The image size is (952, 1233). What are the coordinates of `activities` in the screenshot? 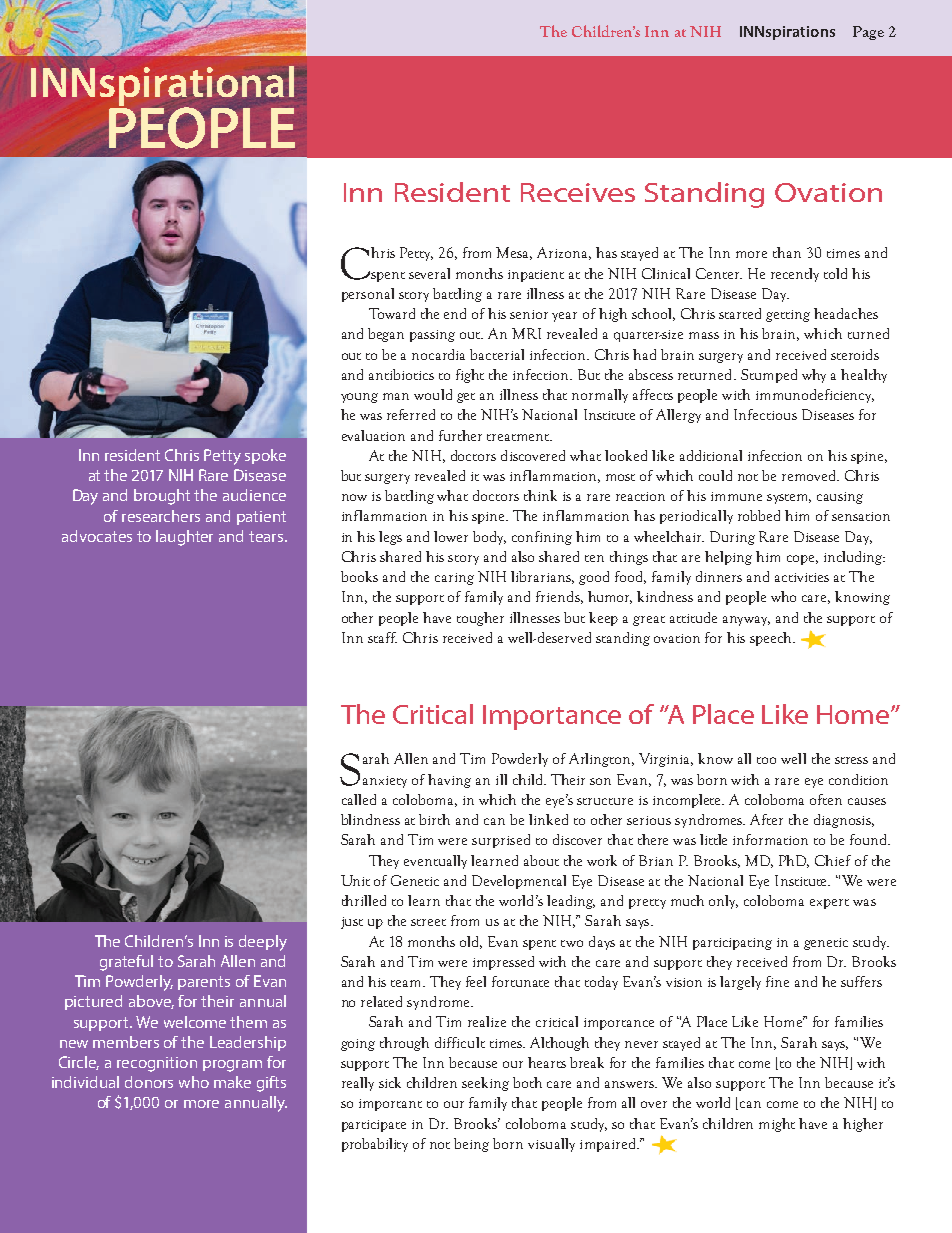 It's located at (802, 577).
